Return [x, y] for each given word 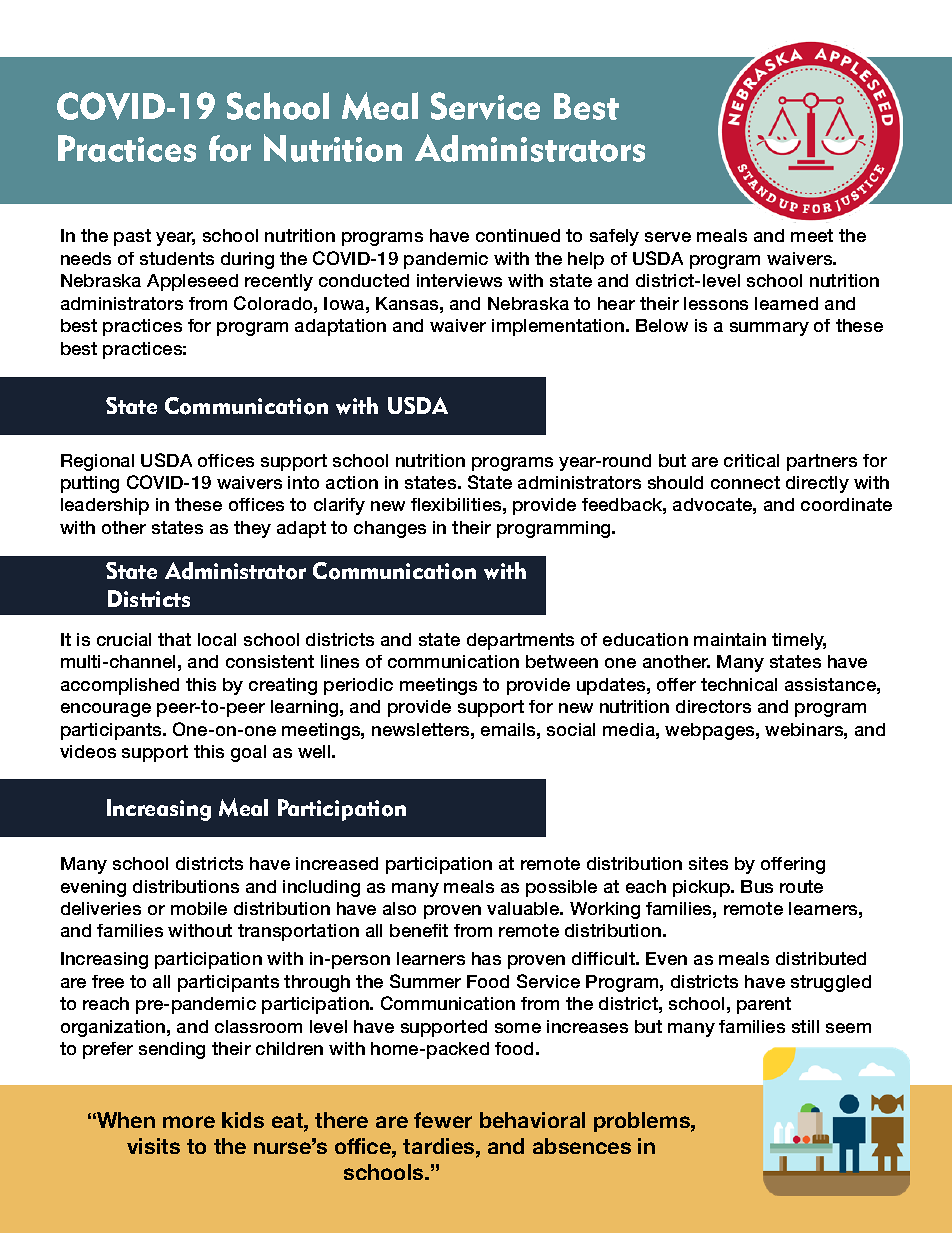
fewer [443, 1120]
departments [520, 641]
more [189, 1122]
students [177, 258]
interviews [459, 280]
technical [739, 684]
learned [786, 303]
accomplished [120, 686]
